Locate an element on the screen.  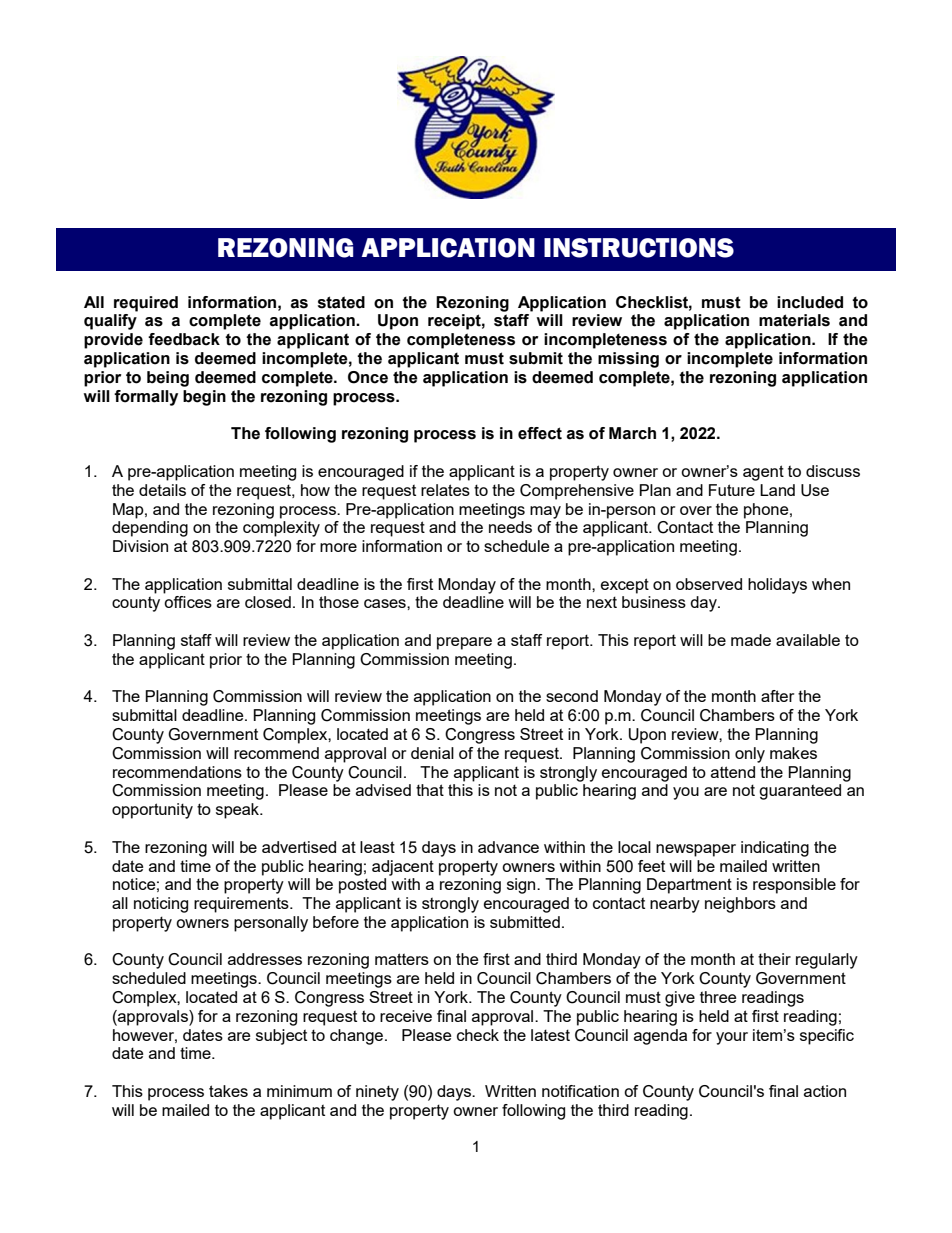
made is located at coordinates (751, 640).
